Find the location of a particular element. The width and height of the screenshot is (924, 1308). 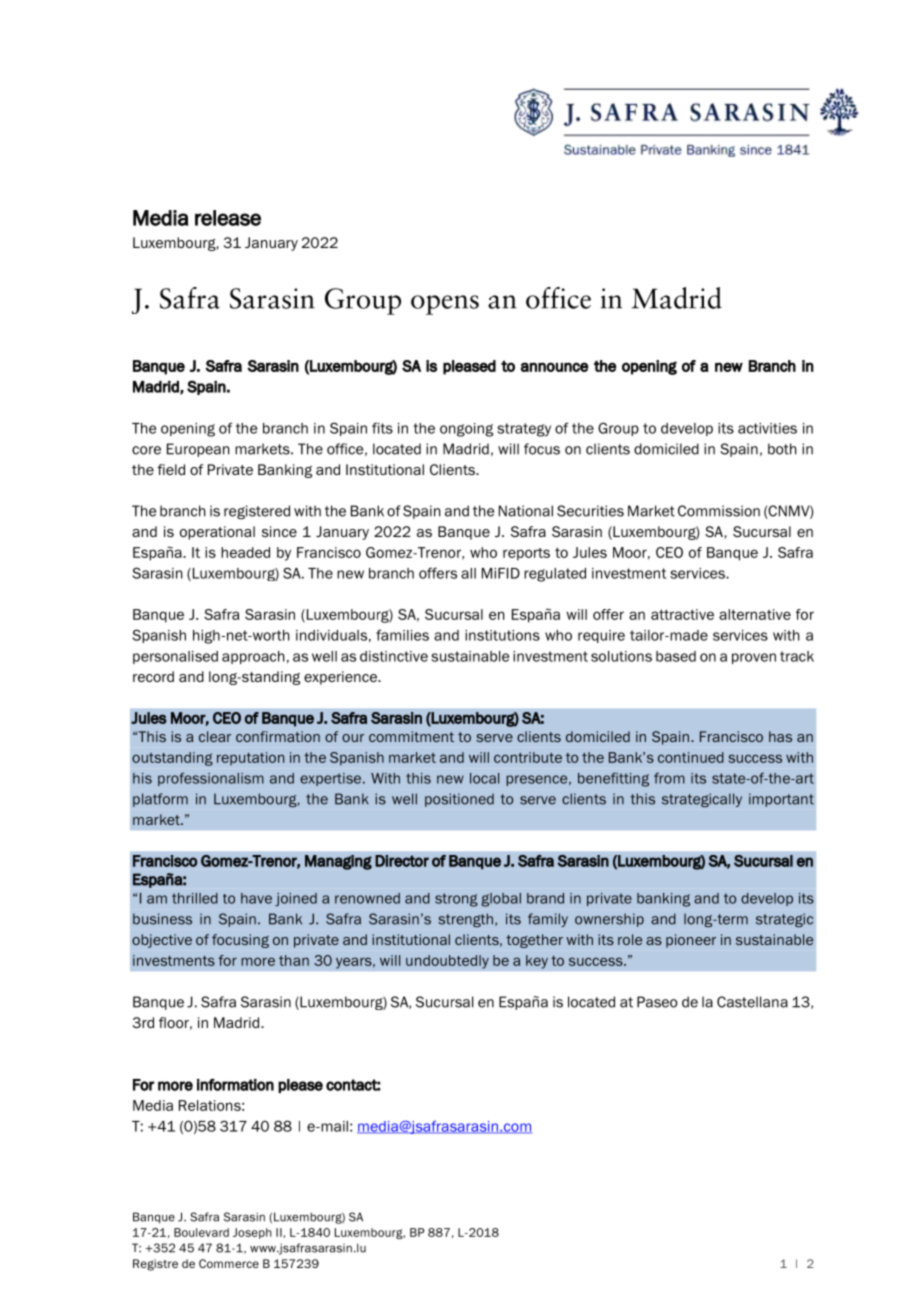

Paseo is located at coordinates (657, 1002).
